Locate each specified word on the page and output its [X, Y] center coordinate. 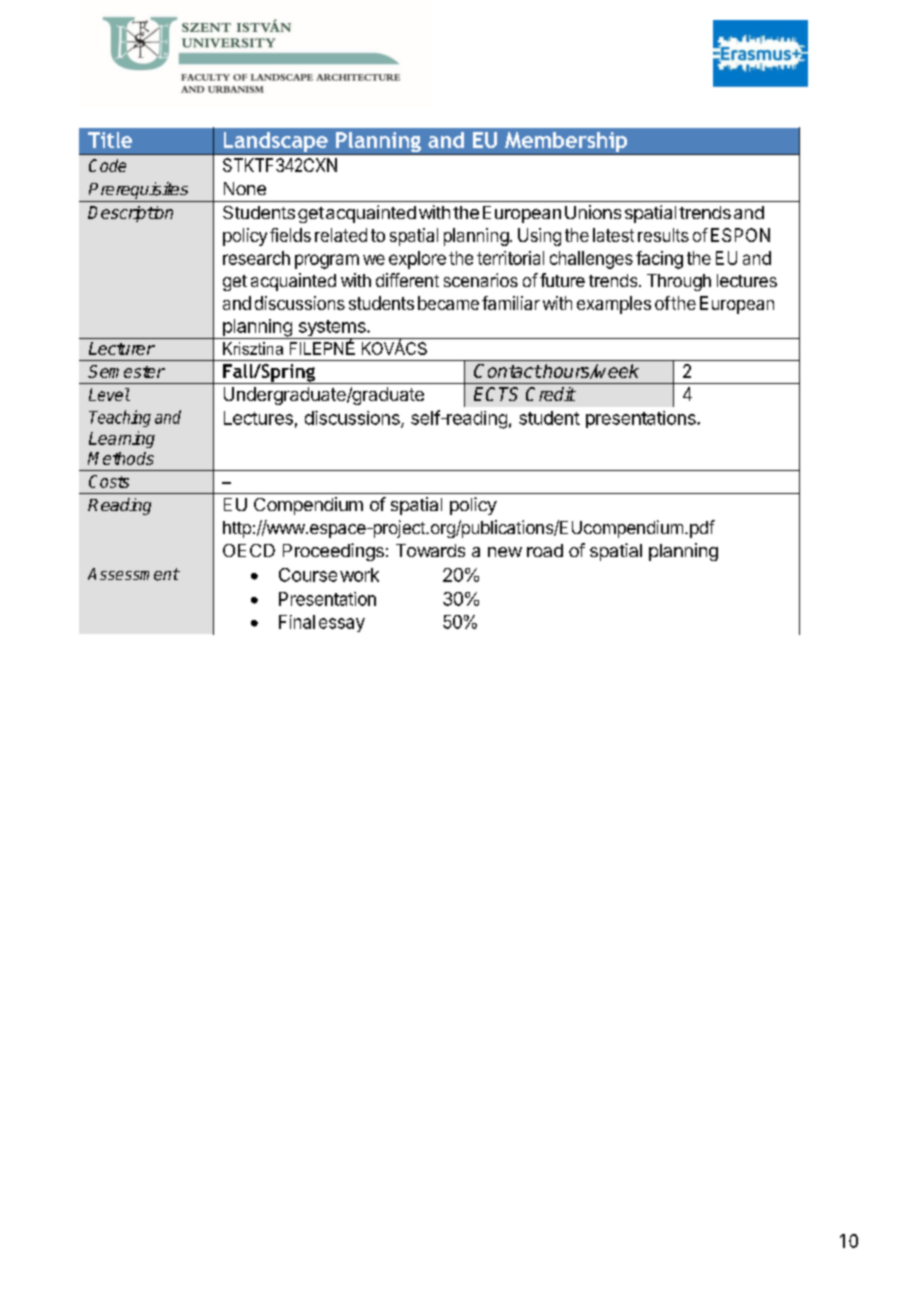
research [256, 258]
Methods [121, 458]
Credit [551, 394]
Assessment [134, 574]
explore [417, 260]
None [245, 188]
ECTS [496, 394]
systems [332, 329]
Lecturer [122, 348]
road [545, 550]
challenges [591, 260]
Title [110, 140]
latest [613, 235]
